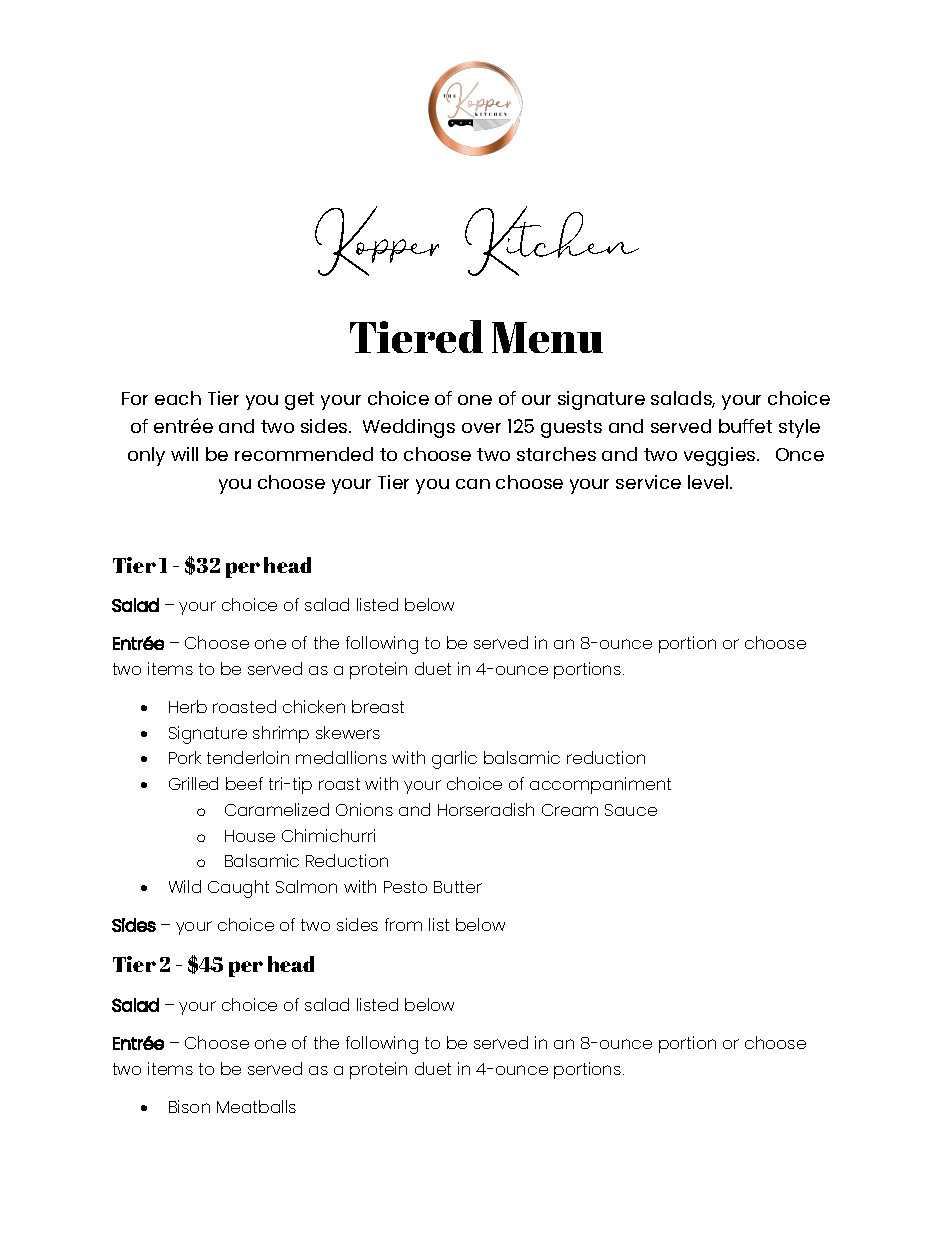 The image size is (952, 1233). Describe the element at coordinates (178, 398) in the screenshot. I see `each` at that location.
